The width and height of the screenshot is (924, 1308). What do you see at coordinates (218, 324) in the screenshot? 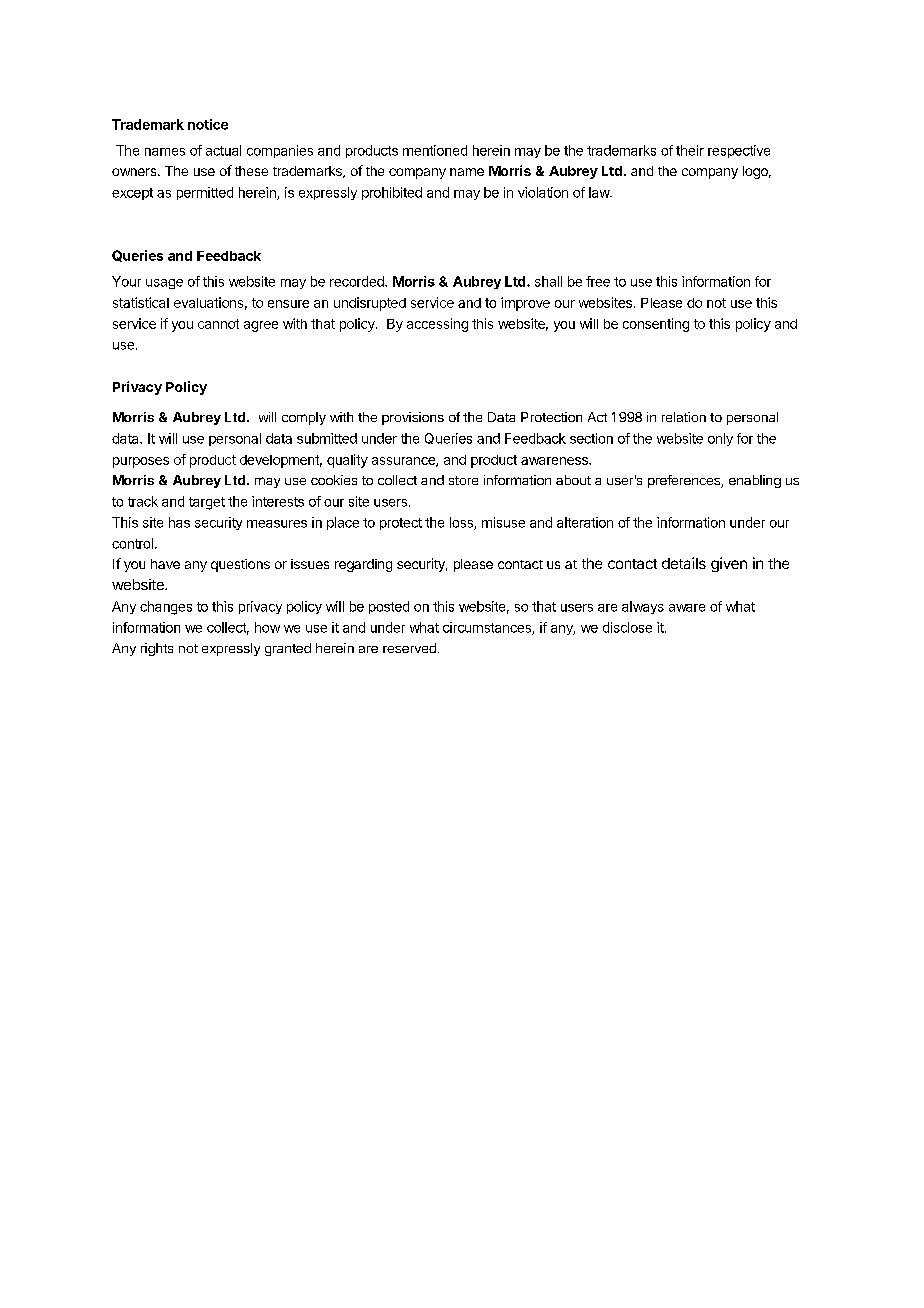
I see `cannot` at bounding box center [218, 324].
